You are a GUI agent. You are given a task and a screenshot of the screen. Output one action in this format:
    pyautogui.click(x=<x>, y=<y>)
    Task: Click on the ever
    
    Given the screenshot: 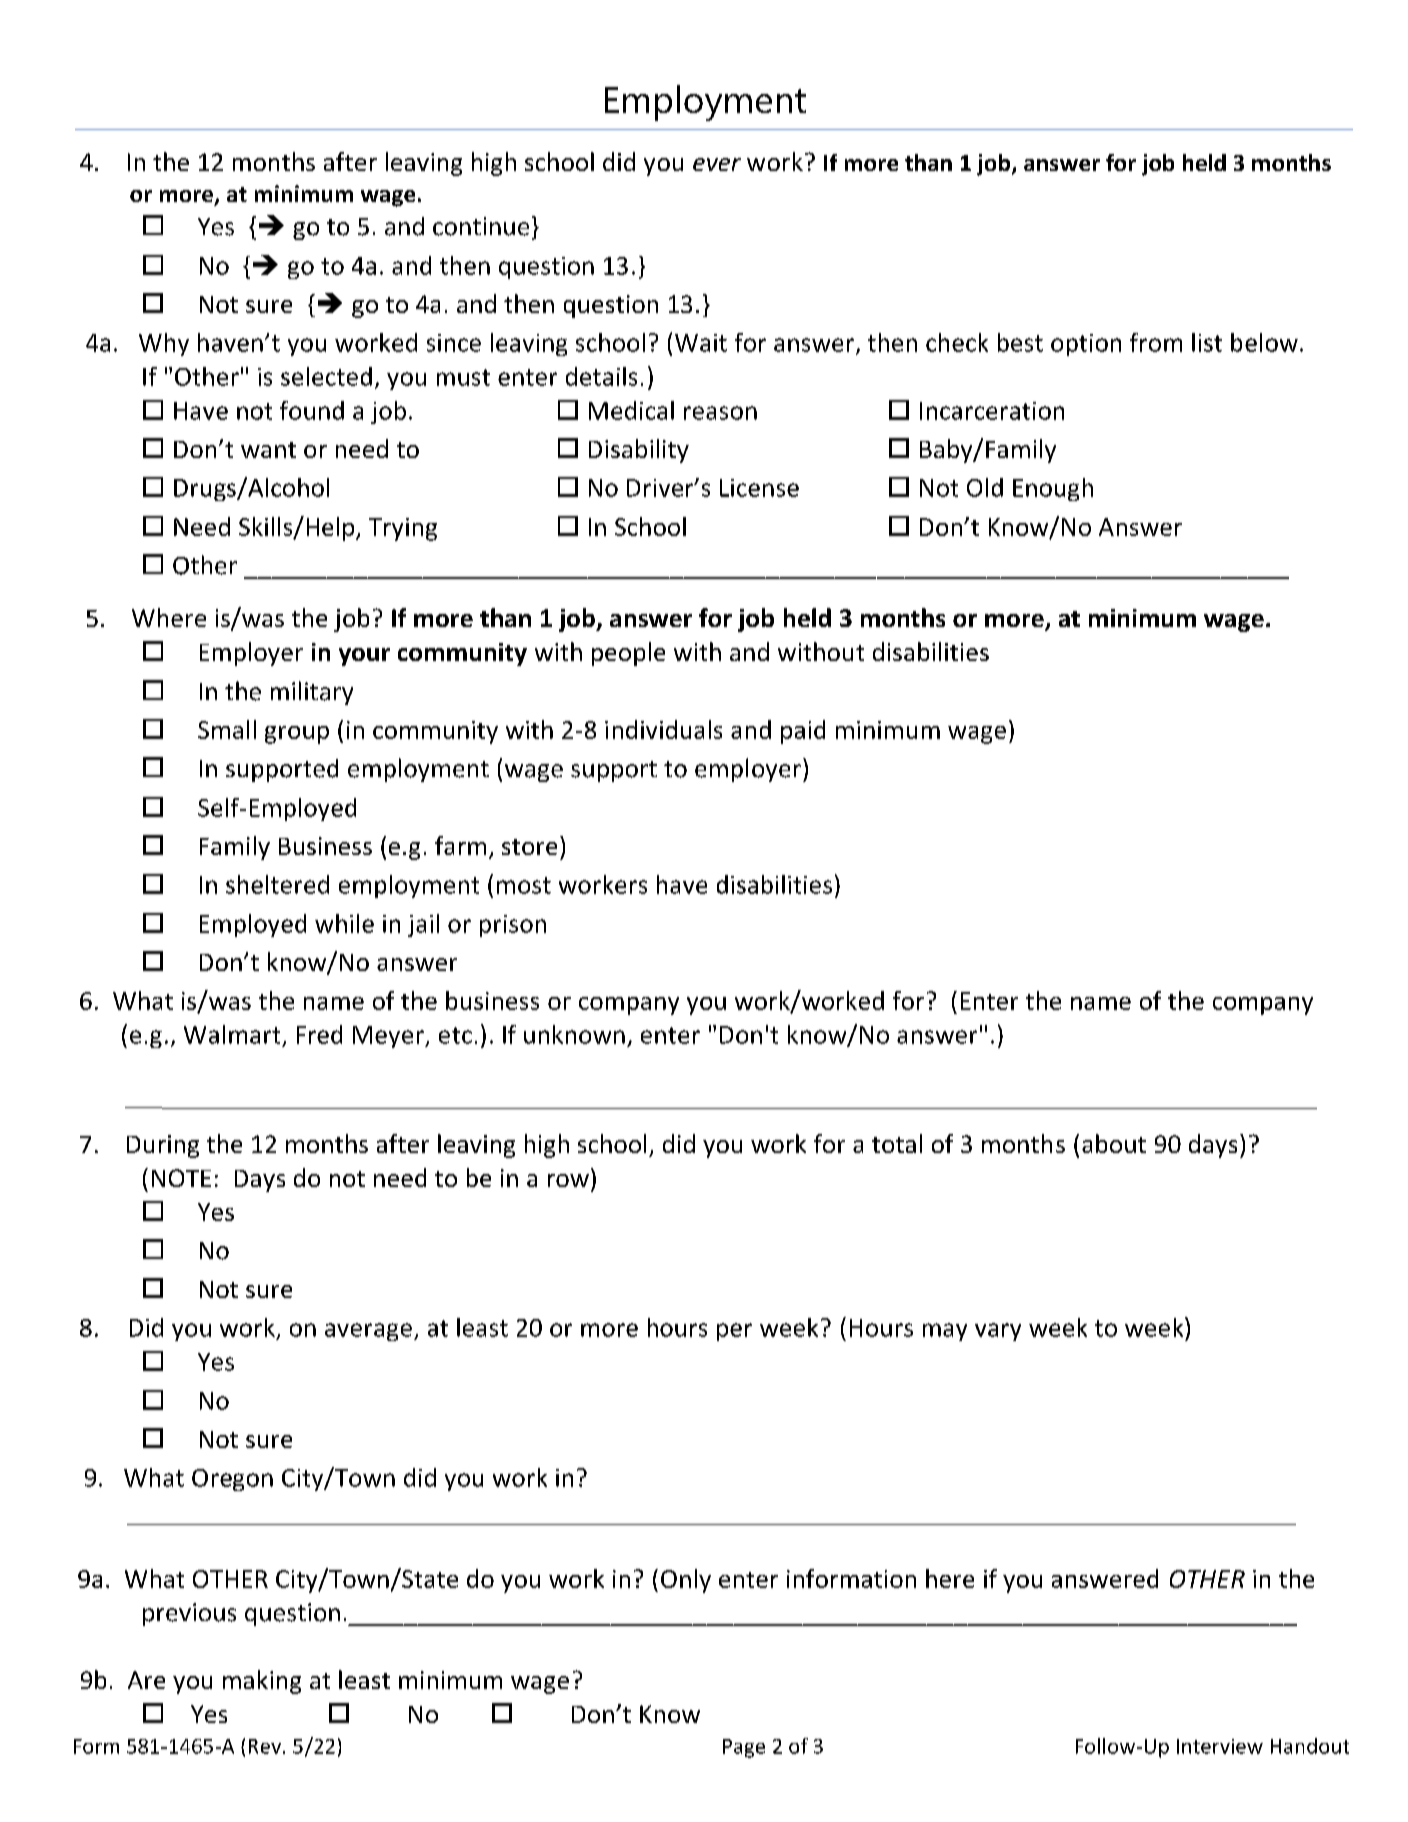 What is the action you would take?
    pyautogui.click(x=717, y=164)
